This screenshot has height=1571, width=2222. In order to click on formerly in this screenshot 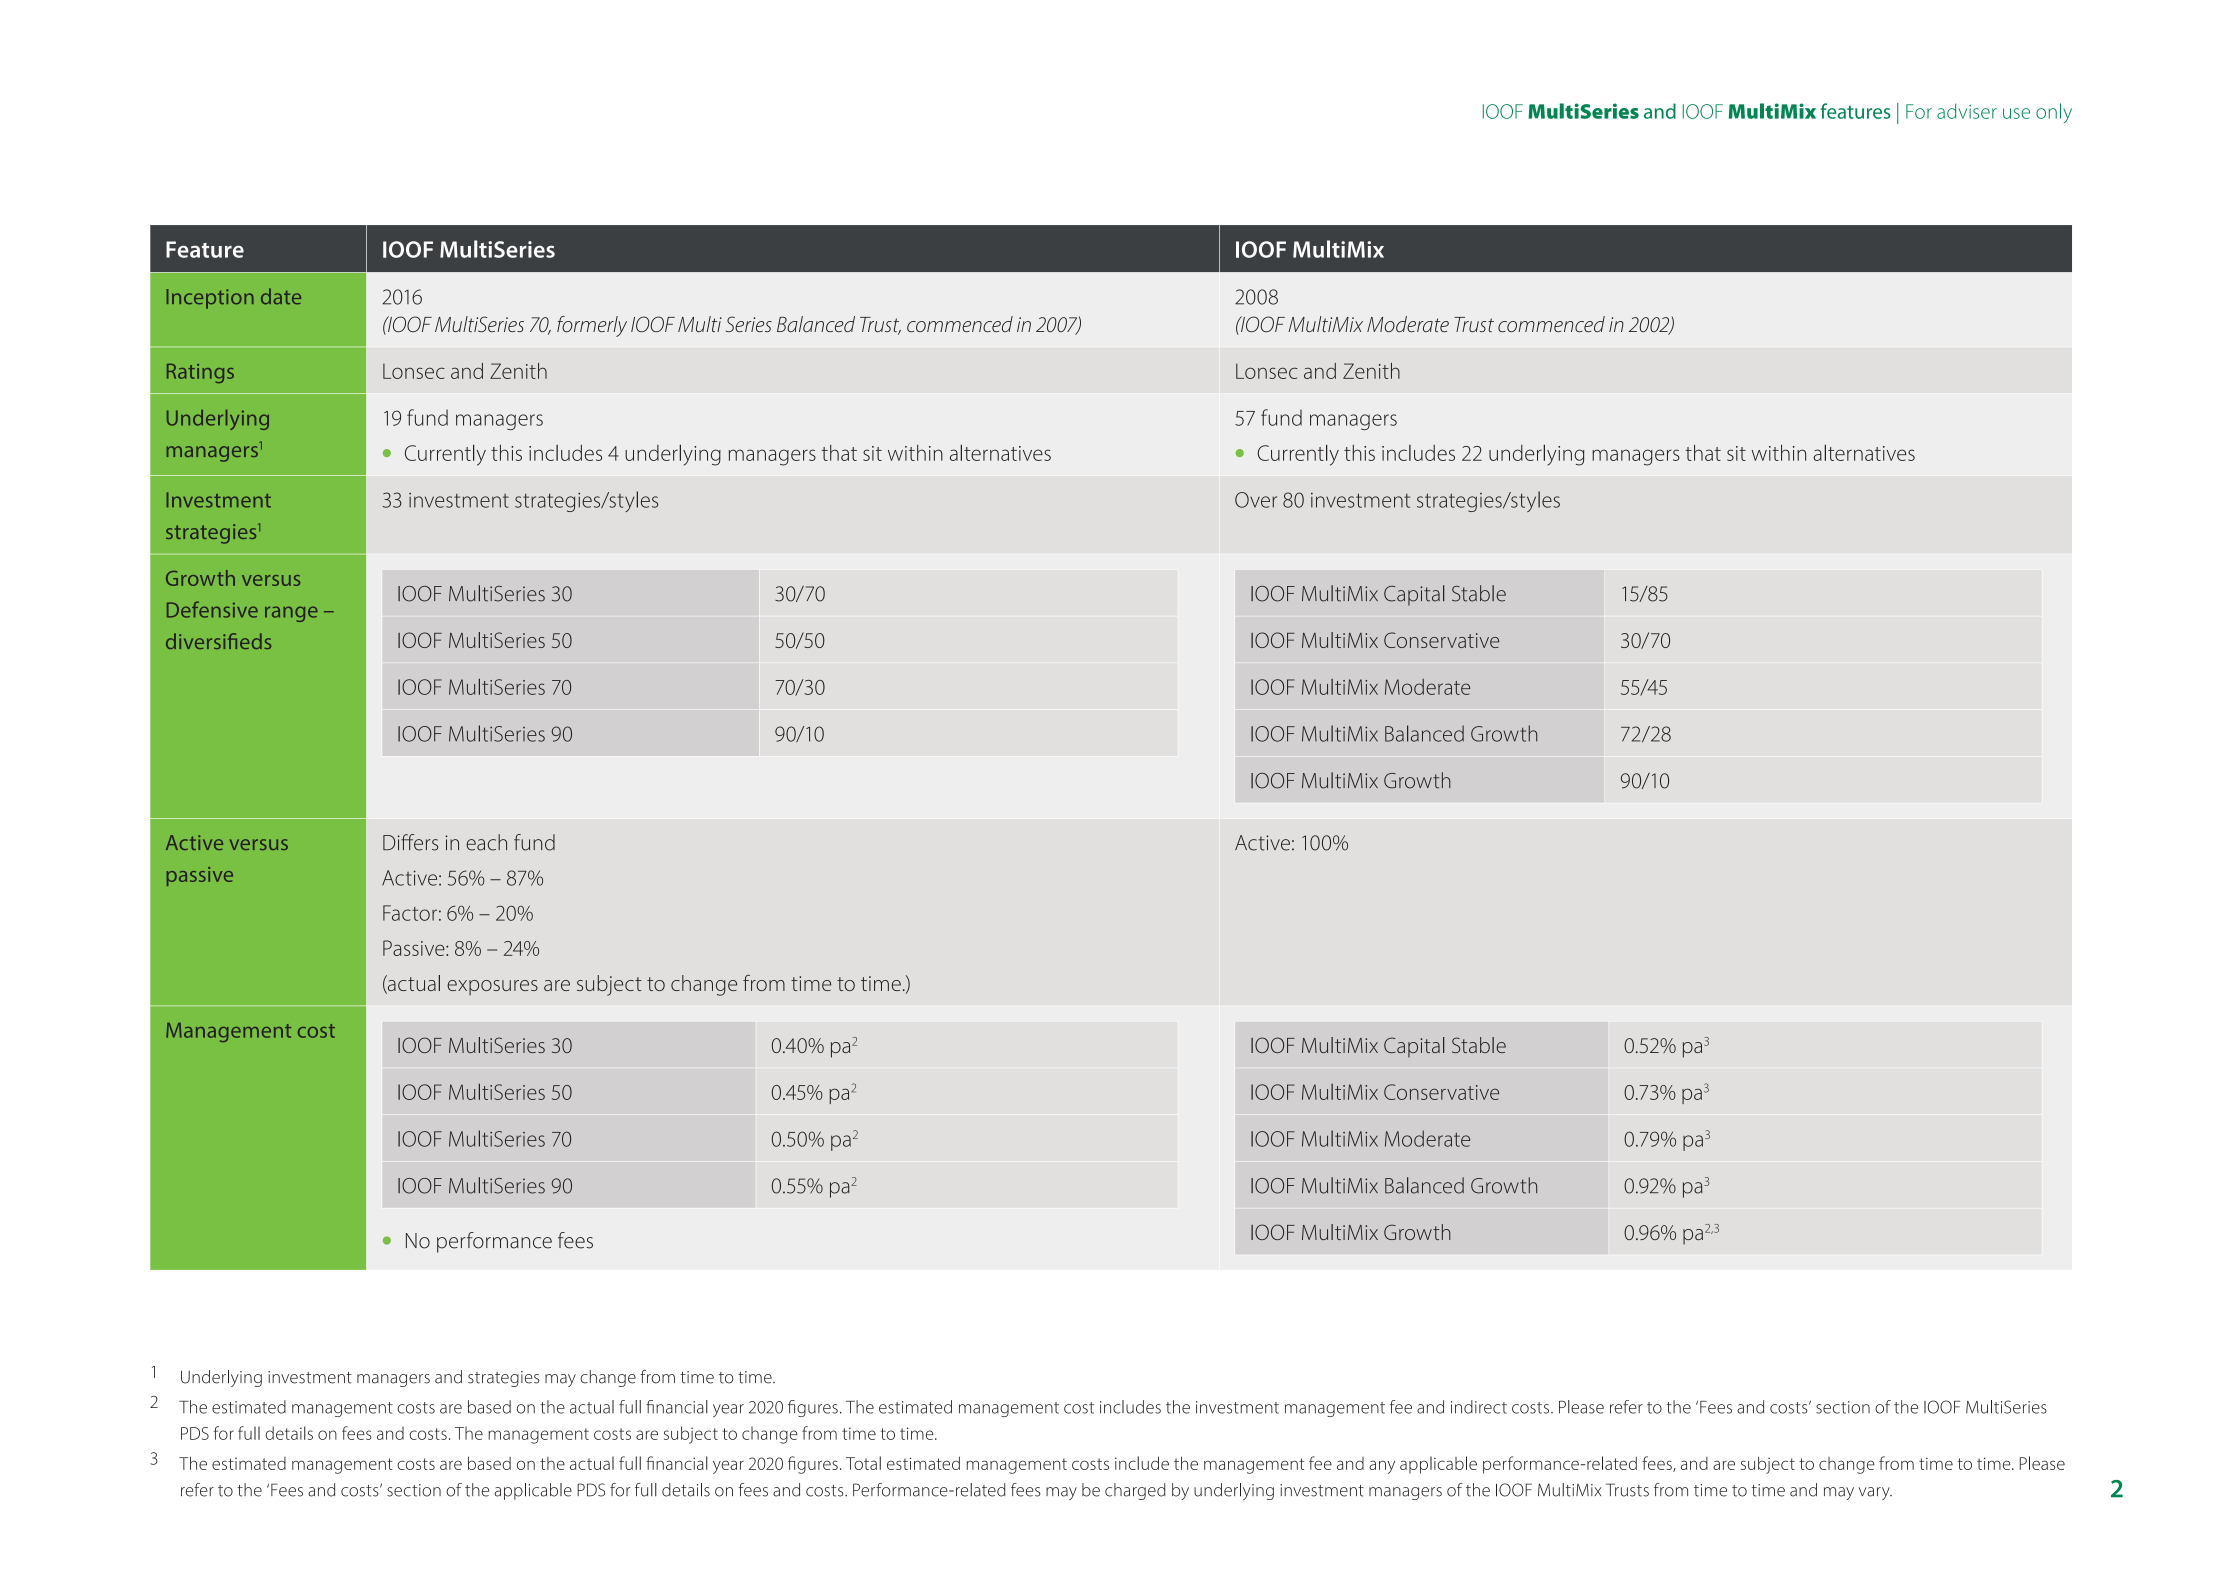, I will do `click(592, 326)`.
